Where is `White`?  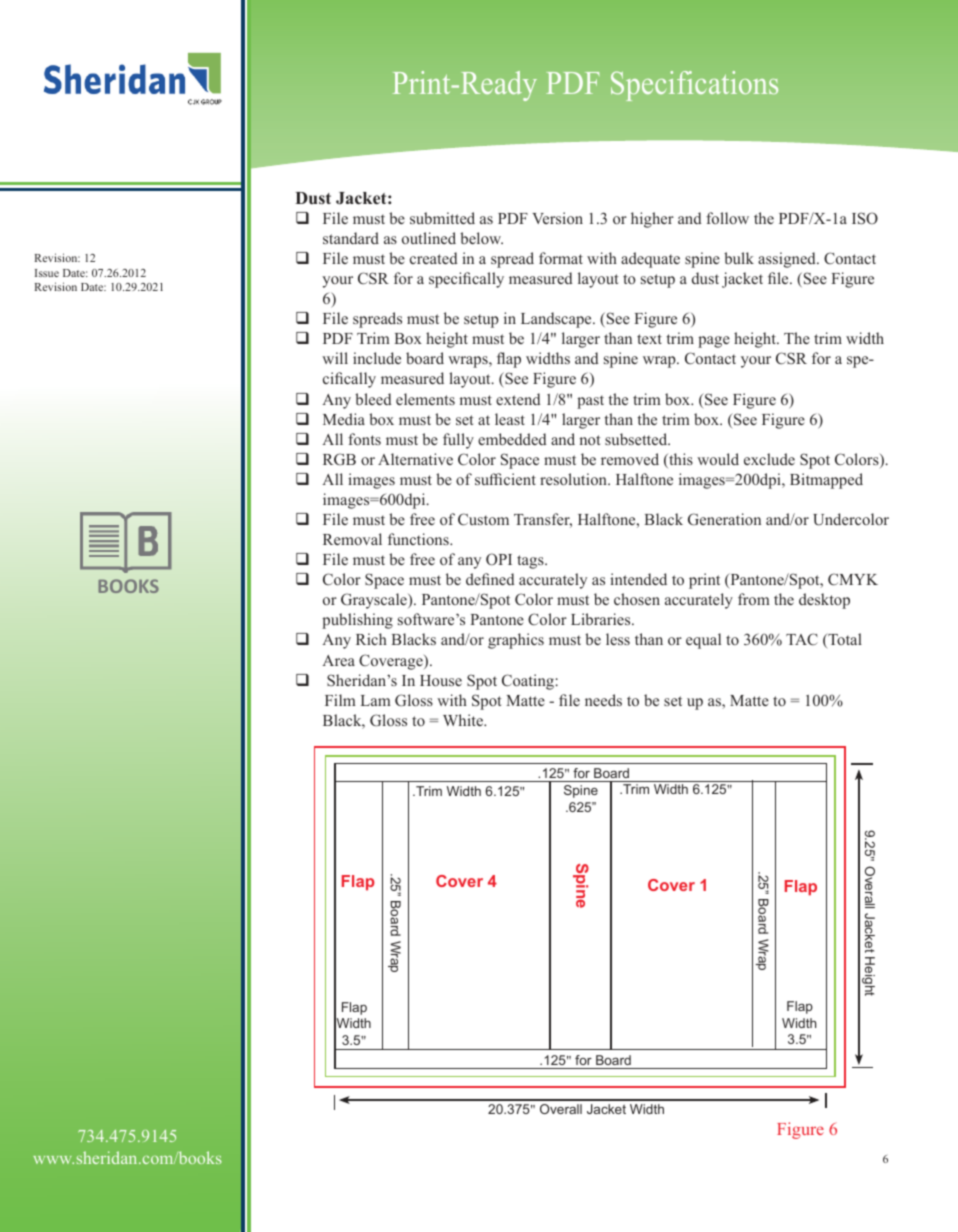 White is located at coordinates (464, 720).
